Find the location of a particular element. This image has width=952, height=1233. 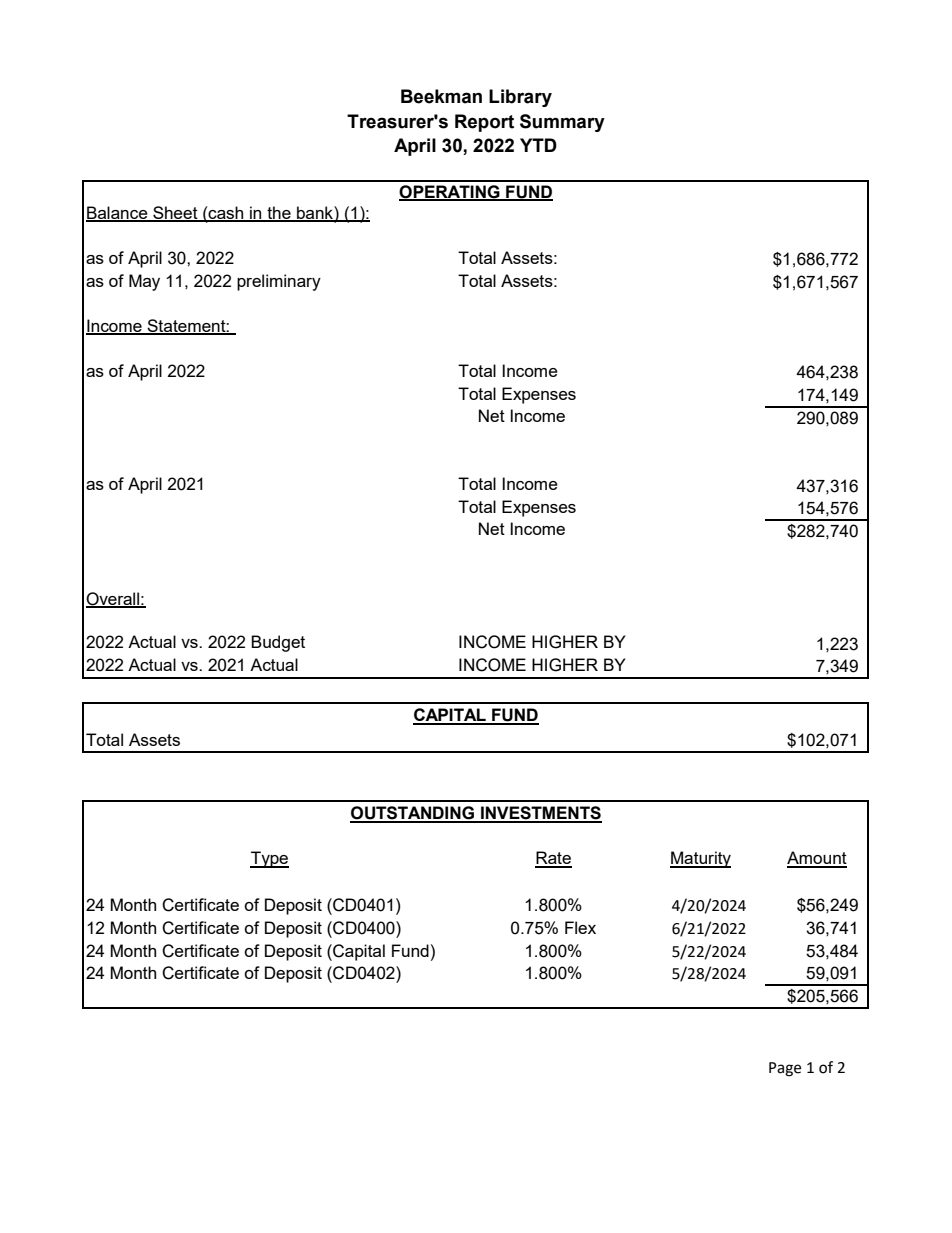

Type is located at coordinates (269, 859).
